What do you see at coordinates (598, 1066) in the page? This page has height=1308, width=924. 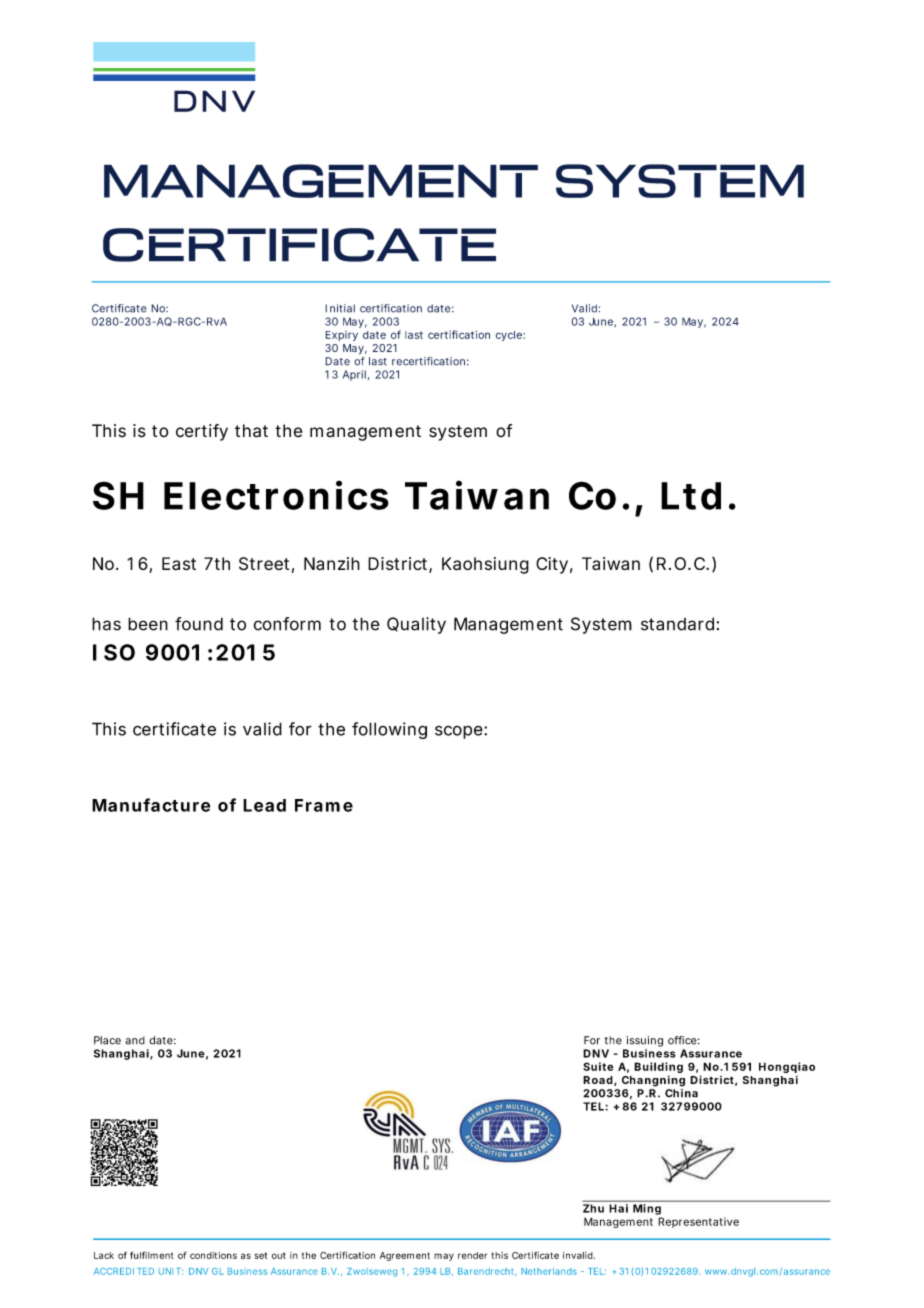 I see `Suite` at bounding box center [598, 1066].
